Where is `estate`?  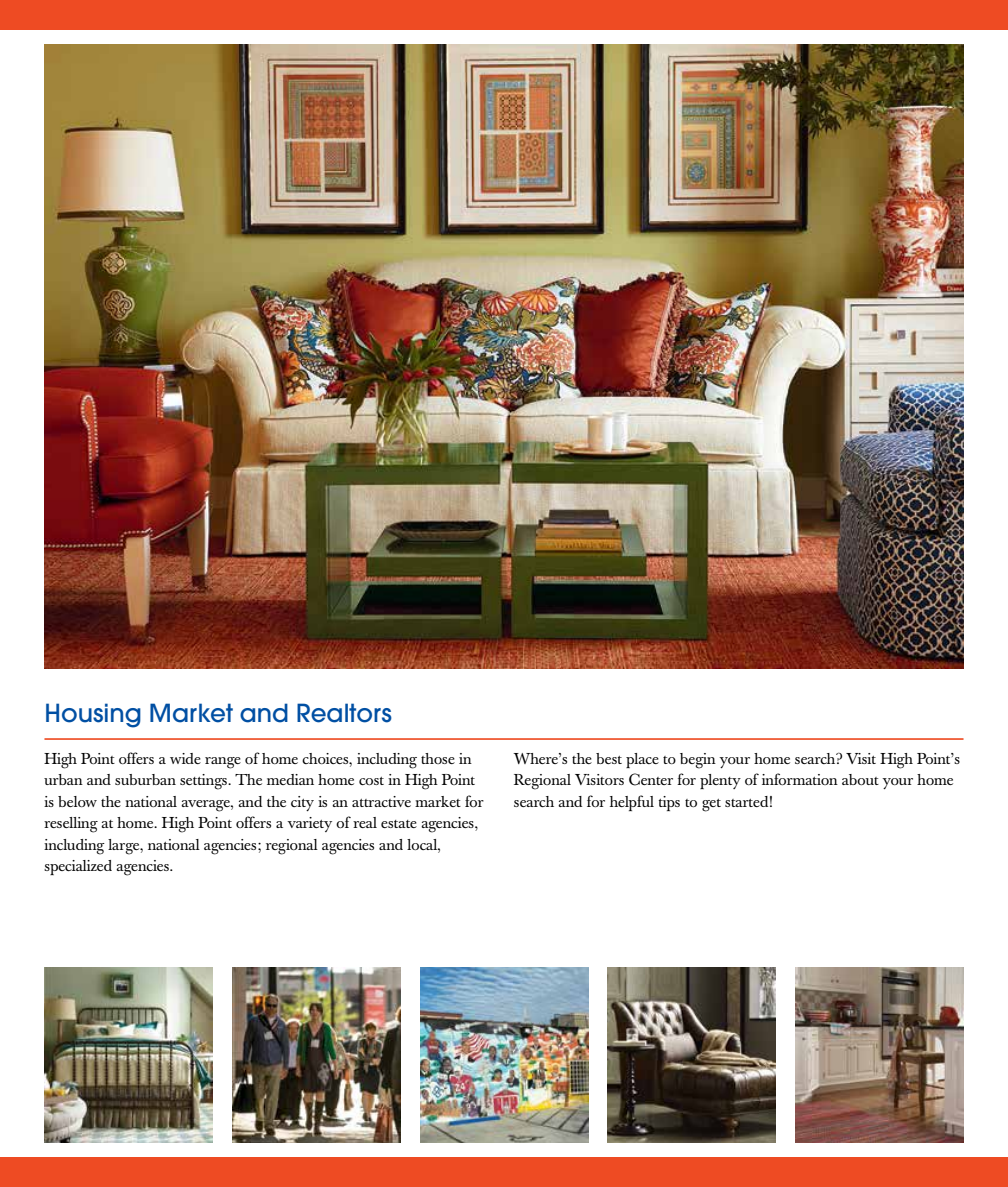
estate is located at coordinates (399, 824).
